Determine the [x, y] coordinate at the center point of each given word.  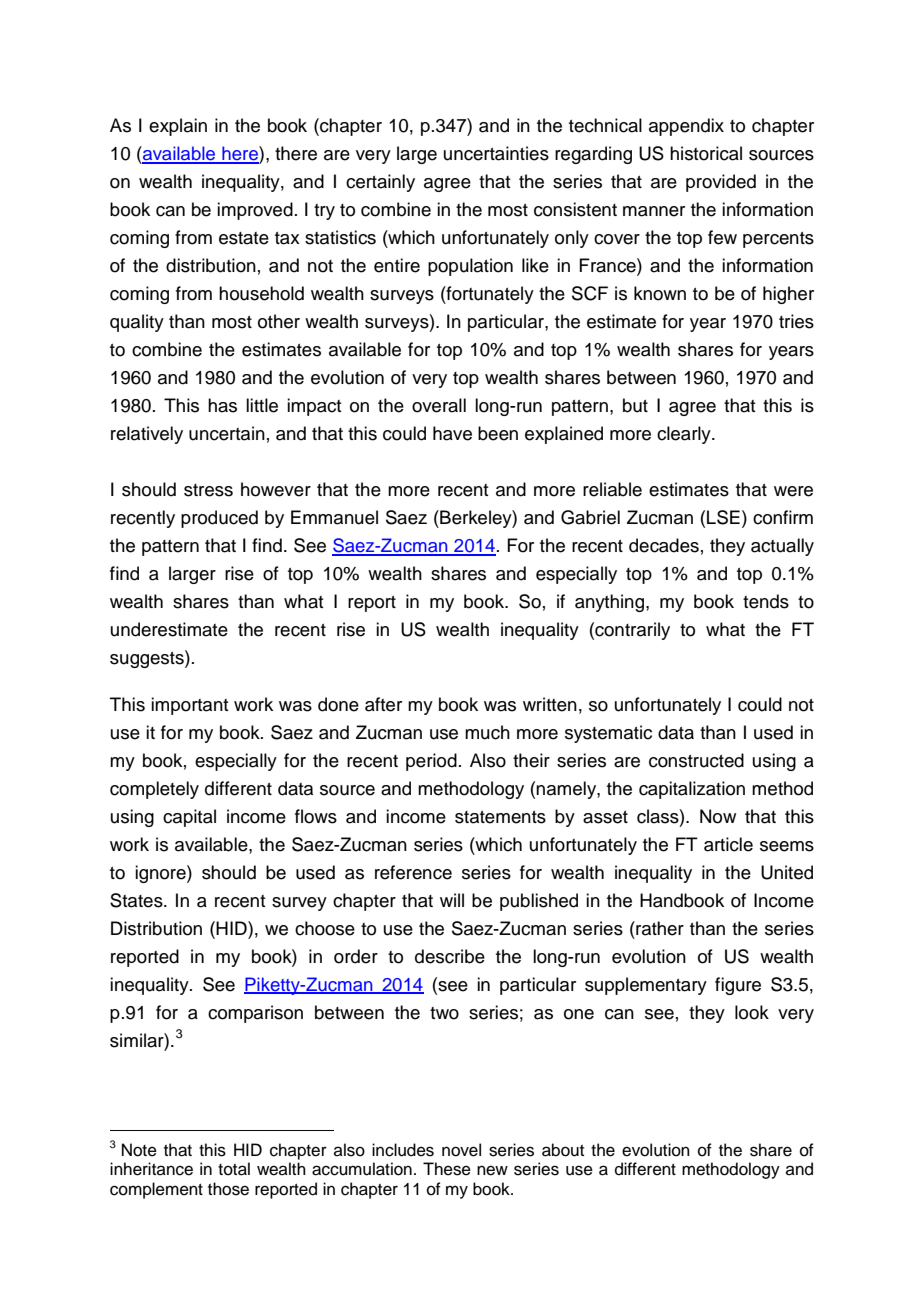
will [452, 900]
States [137, 900]
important [190, 706]
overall [439, 405]
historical [706, 153]
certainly [380, 183]
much [487, 732]
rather [659, 928]
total [234, 1169]
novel [461, 1150]
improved [255, 211]
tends [766, 601]
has [222, 405]
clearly [685, 435]
